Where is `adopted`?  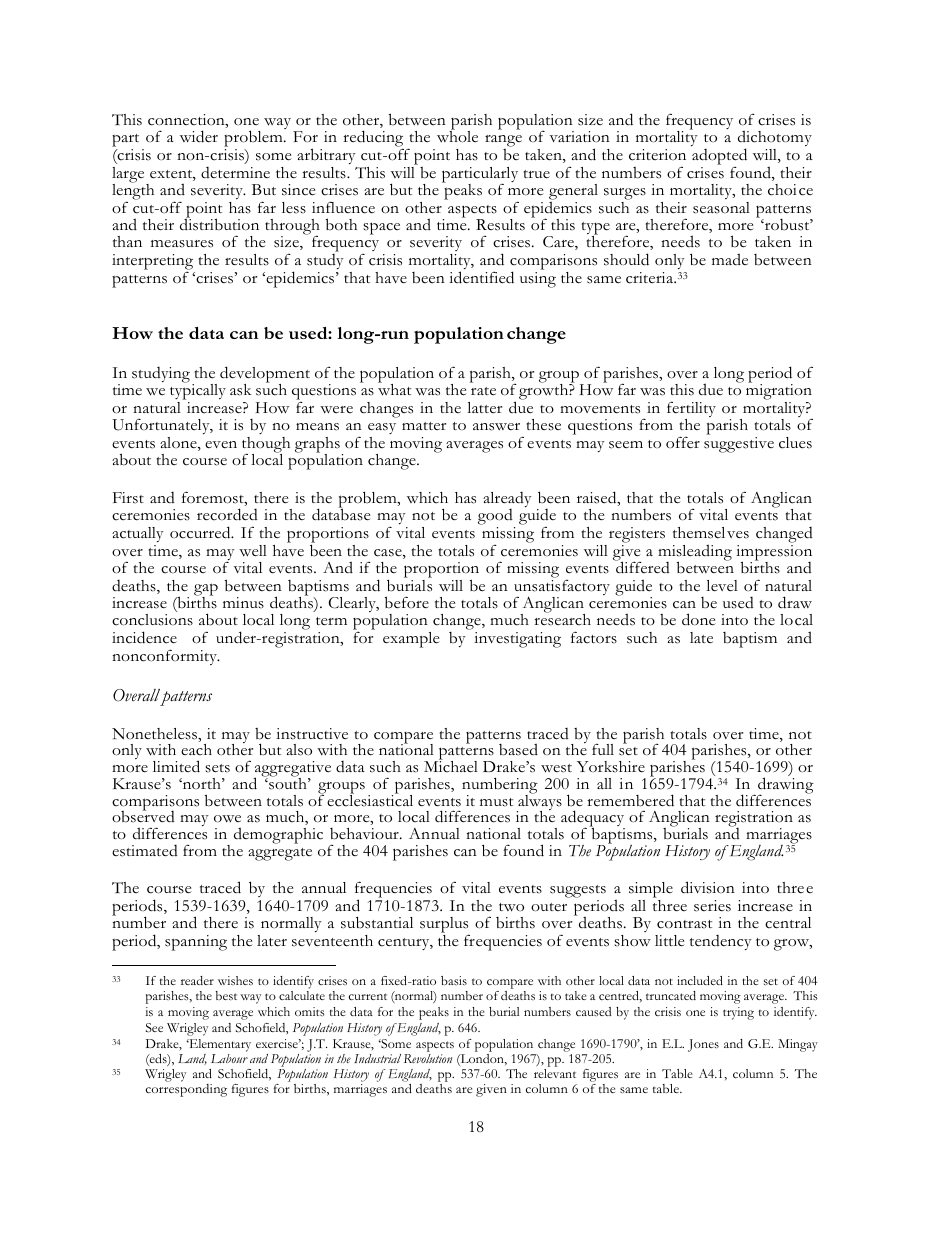
adopted is located at coordinates (719, 156).
